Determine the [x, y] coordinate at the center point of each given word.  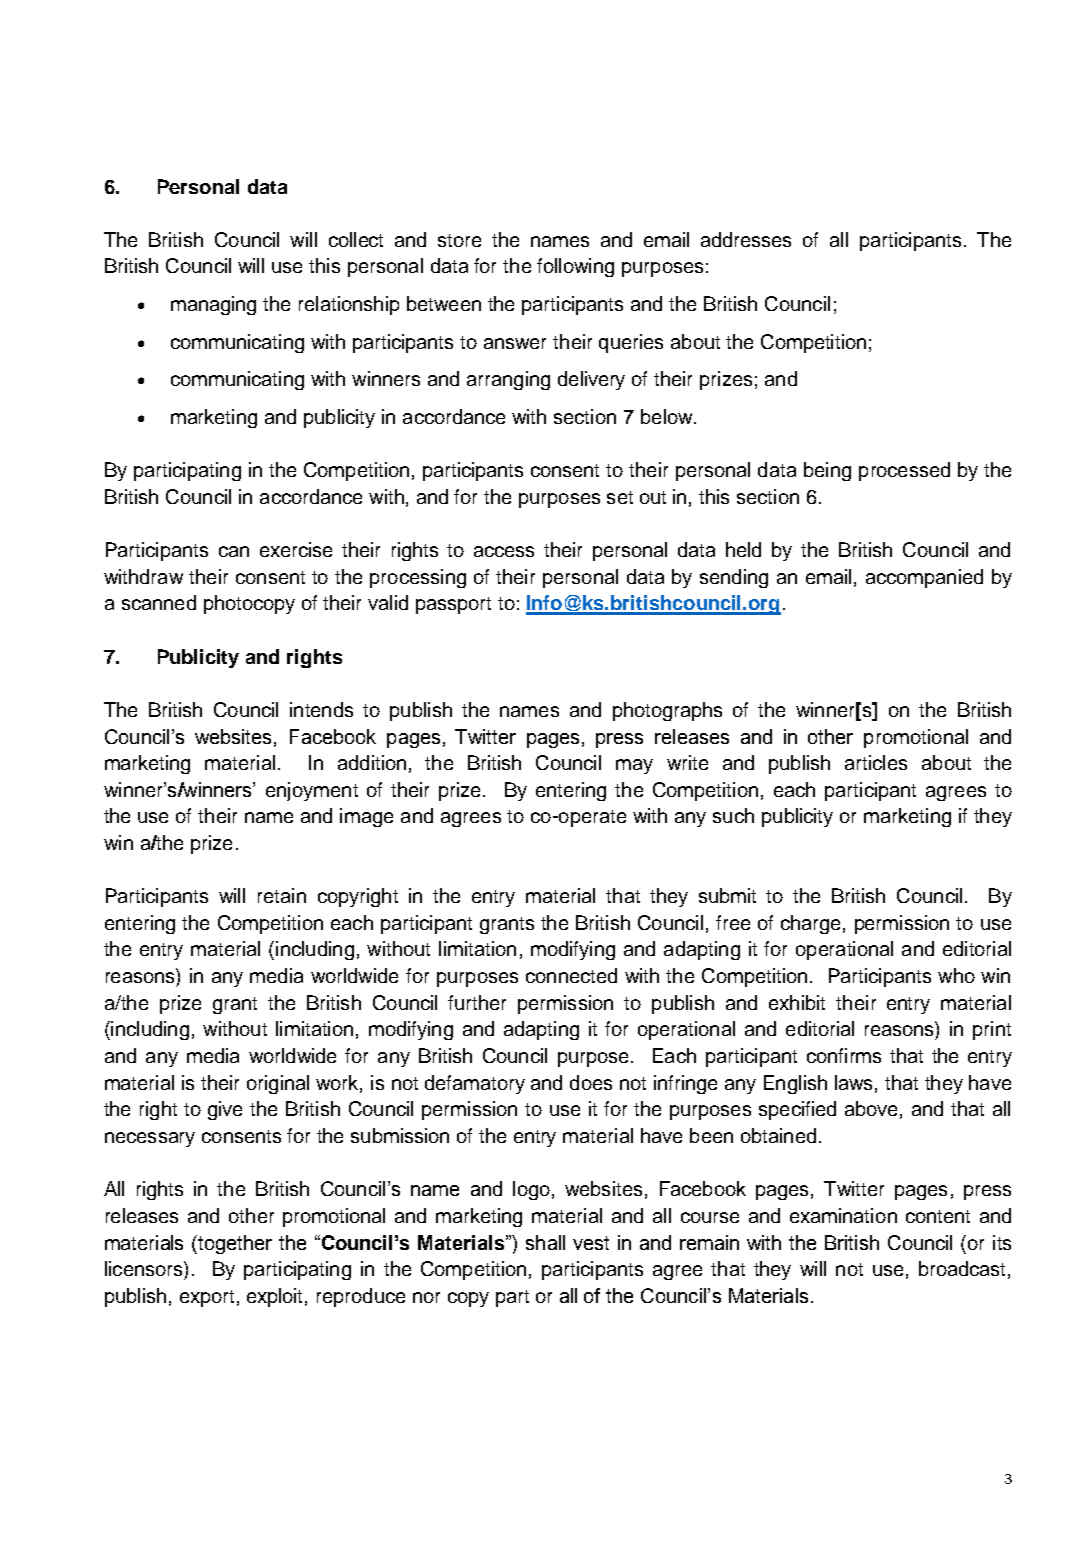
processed [904, 471]
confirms [844, 1055]
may [634, 766]
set [620, 497]
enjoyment [312, 791]
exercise [296, 549]
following [575, 267]
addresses [746, 239]
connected [571, 975]
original [278, 1084]
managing [213, 305]
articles [876, 762]
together [235, 1244]
